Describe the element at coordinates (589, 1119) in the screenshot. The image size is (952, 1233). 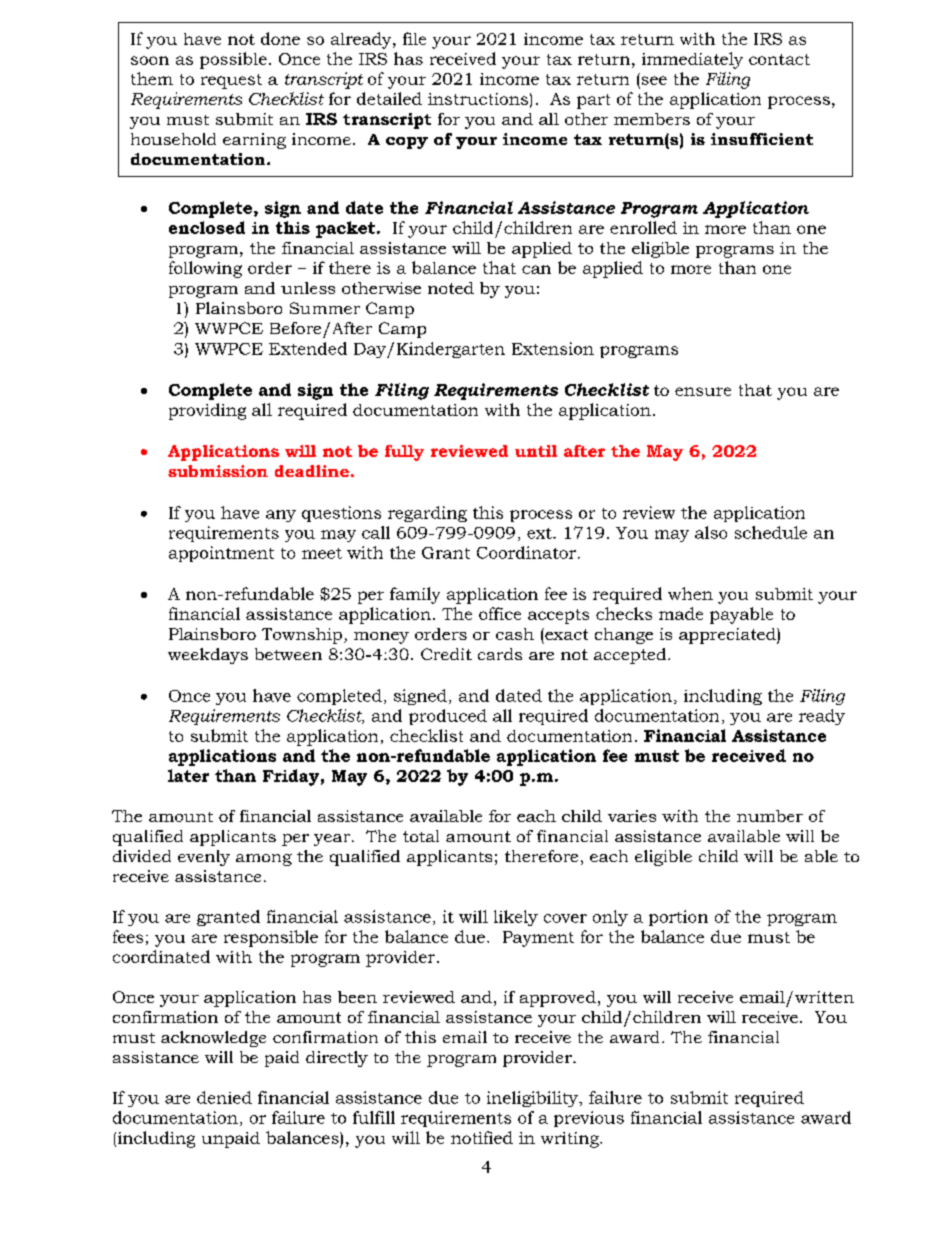
I see `previous` at that location.
